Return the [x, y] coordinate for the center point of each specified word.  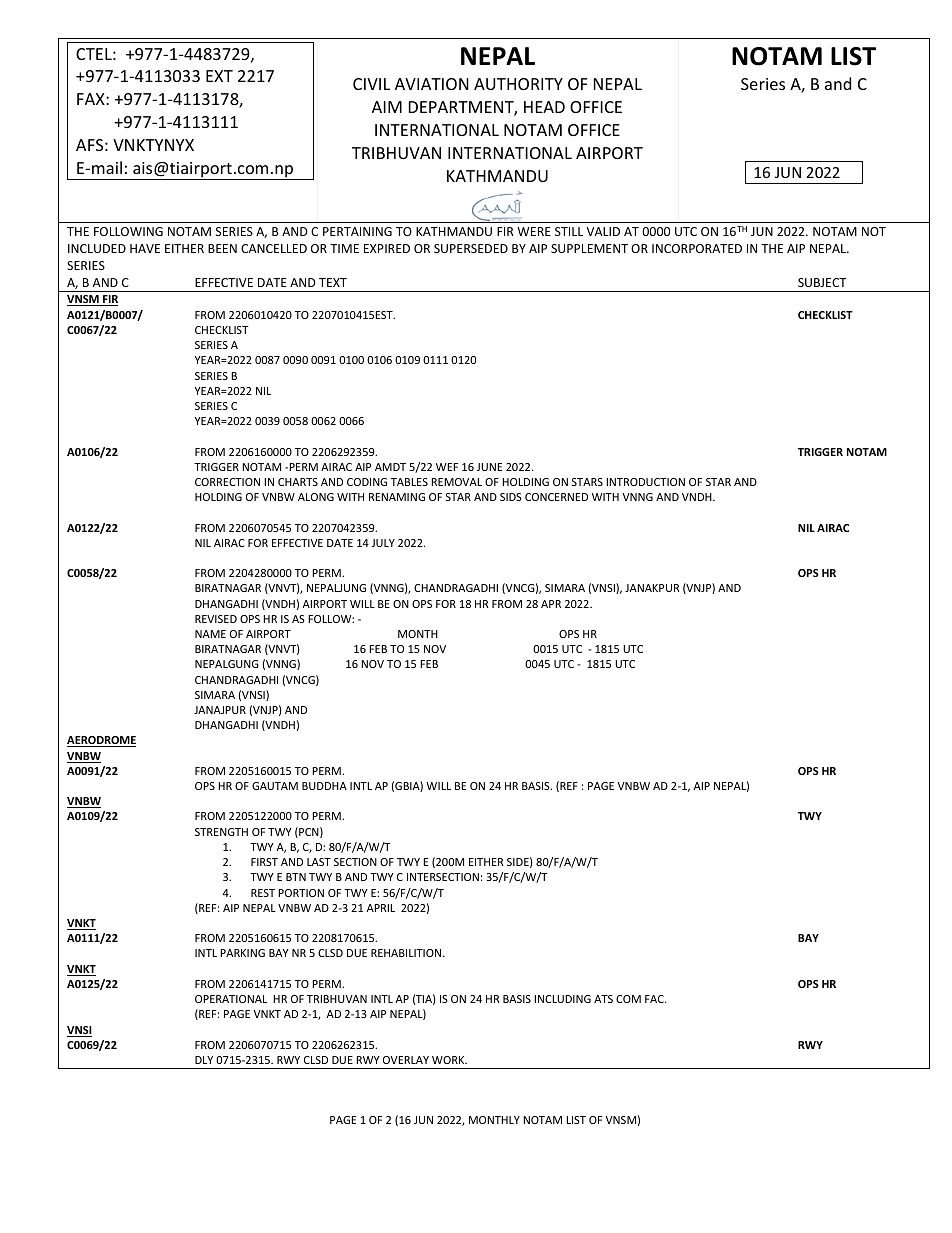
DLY [204, 1060]
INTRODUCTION [645, 482]
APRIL [381, 908]
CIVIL [371, 84]
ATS [603, 999]
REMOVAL [456, 482]
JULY [383, 543]
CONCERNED [556, 497]
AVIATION [432, 84]
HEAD [544, 107]
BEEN [222, 248]
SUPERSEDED [471, 248]
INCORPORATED [697, 248]
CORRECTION [227, 482]
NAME [210, 634]
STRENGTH [221, 832]
